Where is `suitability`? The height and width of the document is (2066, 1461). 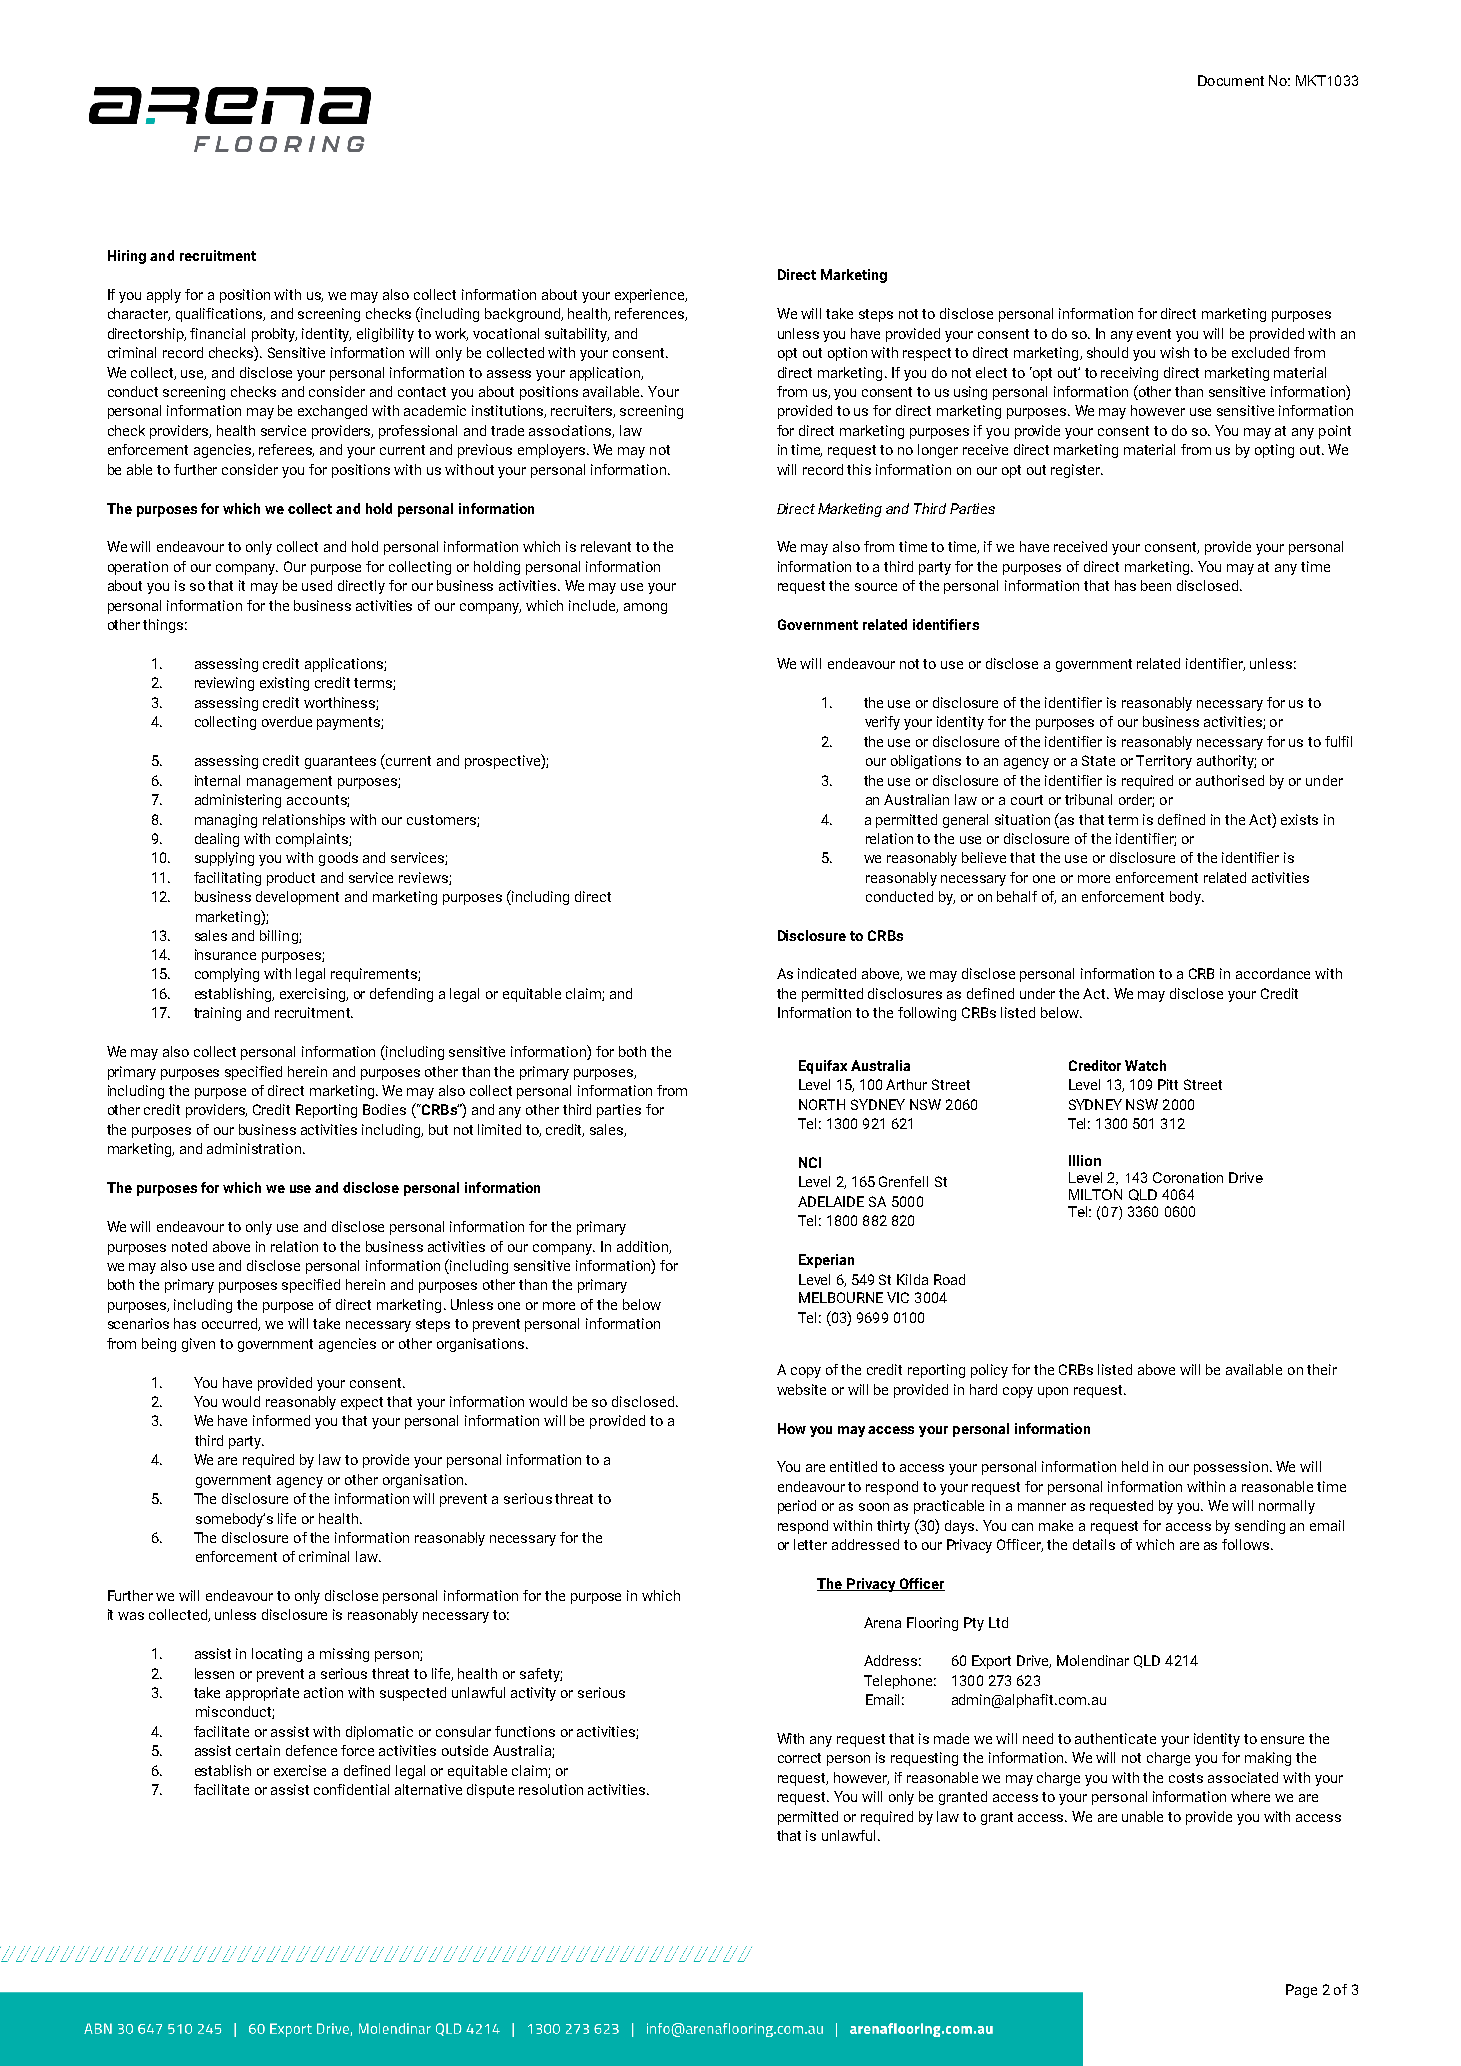
suitability is located at coordinates (577, 335).
